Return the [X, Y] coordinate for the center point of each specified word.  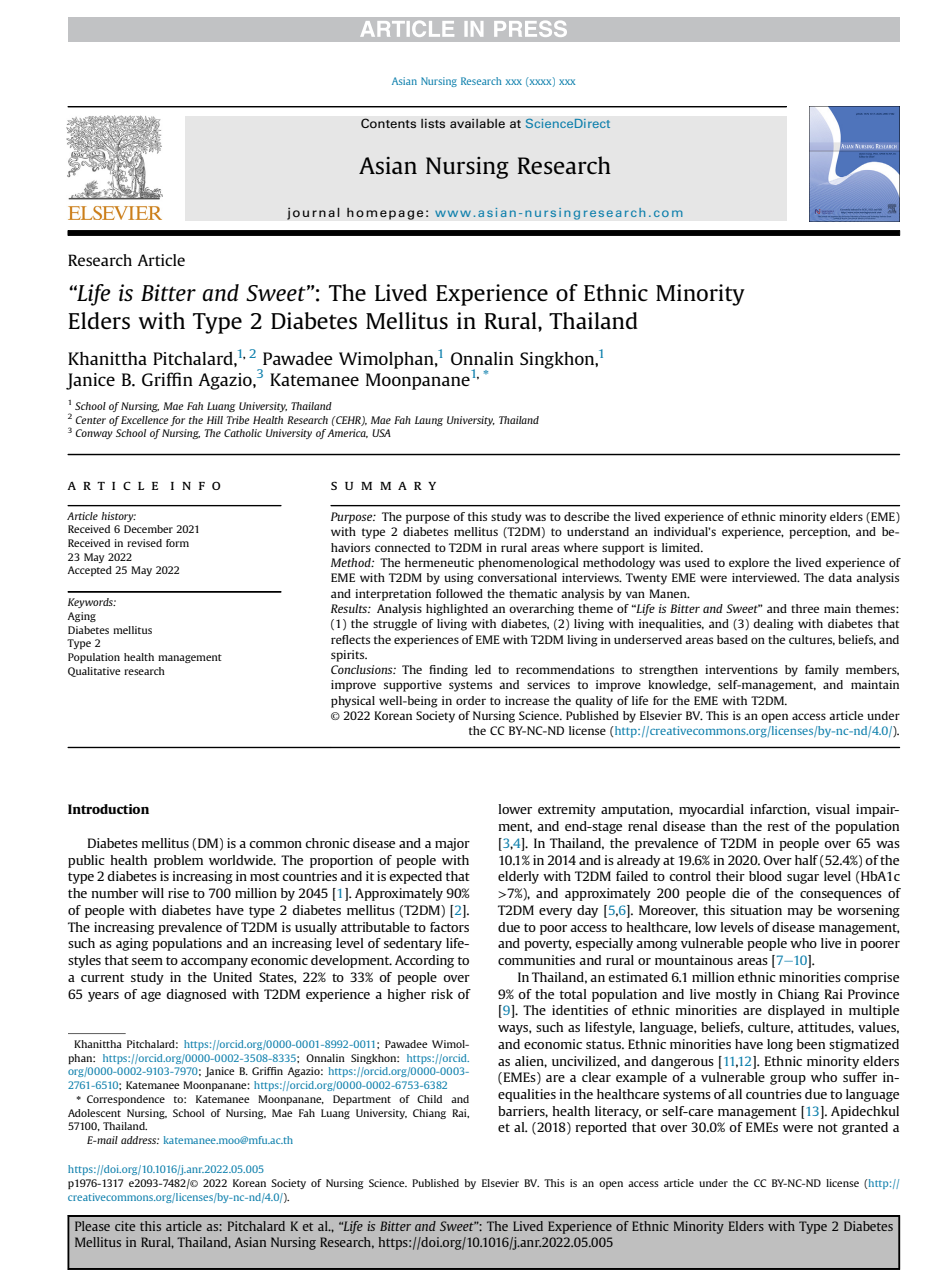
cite [125, 1226]
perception [819, 533]
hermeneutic [439, 562]
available [477, 123]
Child [429, 1099]
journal [313, 213]
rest [779, 826]
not [828, 1127]
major [452, 844]
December [148, 529]
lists [433, 123]
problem [178, 861]
